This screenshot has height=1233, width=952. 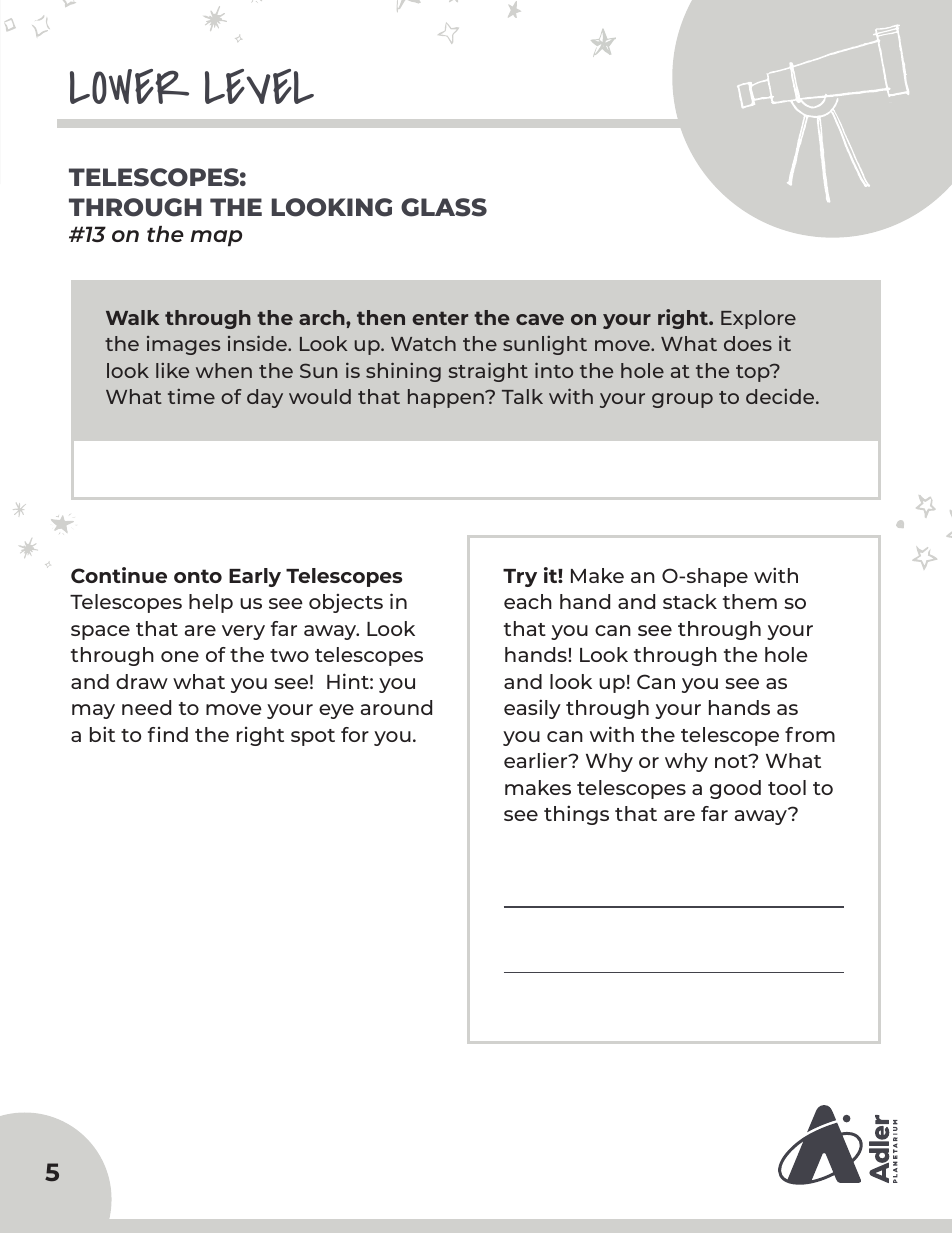 What do you see at coordinates (537, 760) in the screenshot?
I see `earlier` at bounding box center [537, 760].
